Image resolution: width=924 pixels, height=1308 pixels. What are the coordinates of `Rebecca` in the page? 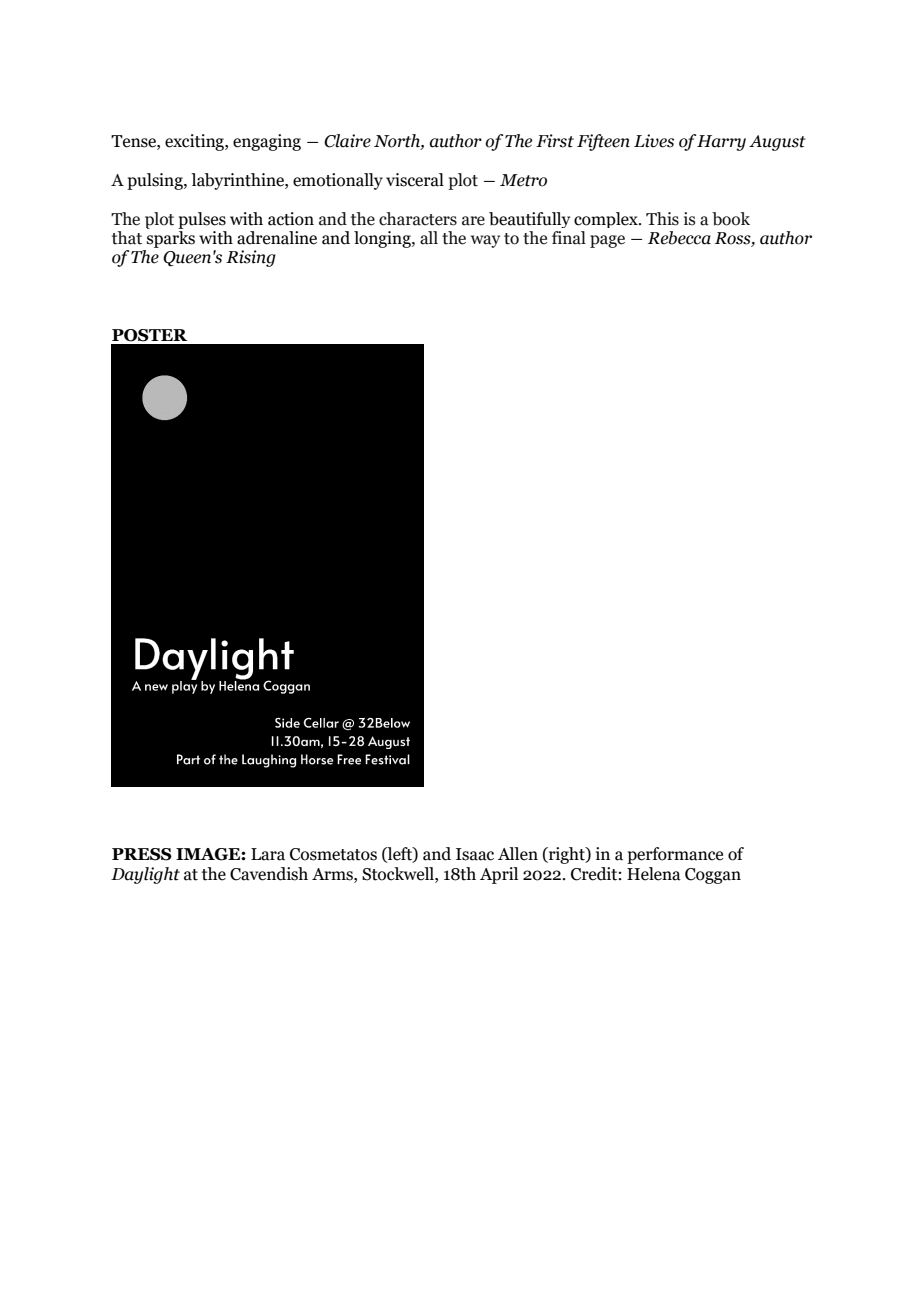 It's located at (679, 238).
